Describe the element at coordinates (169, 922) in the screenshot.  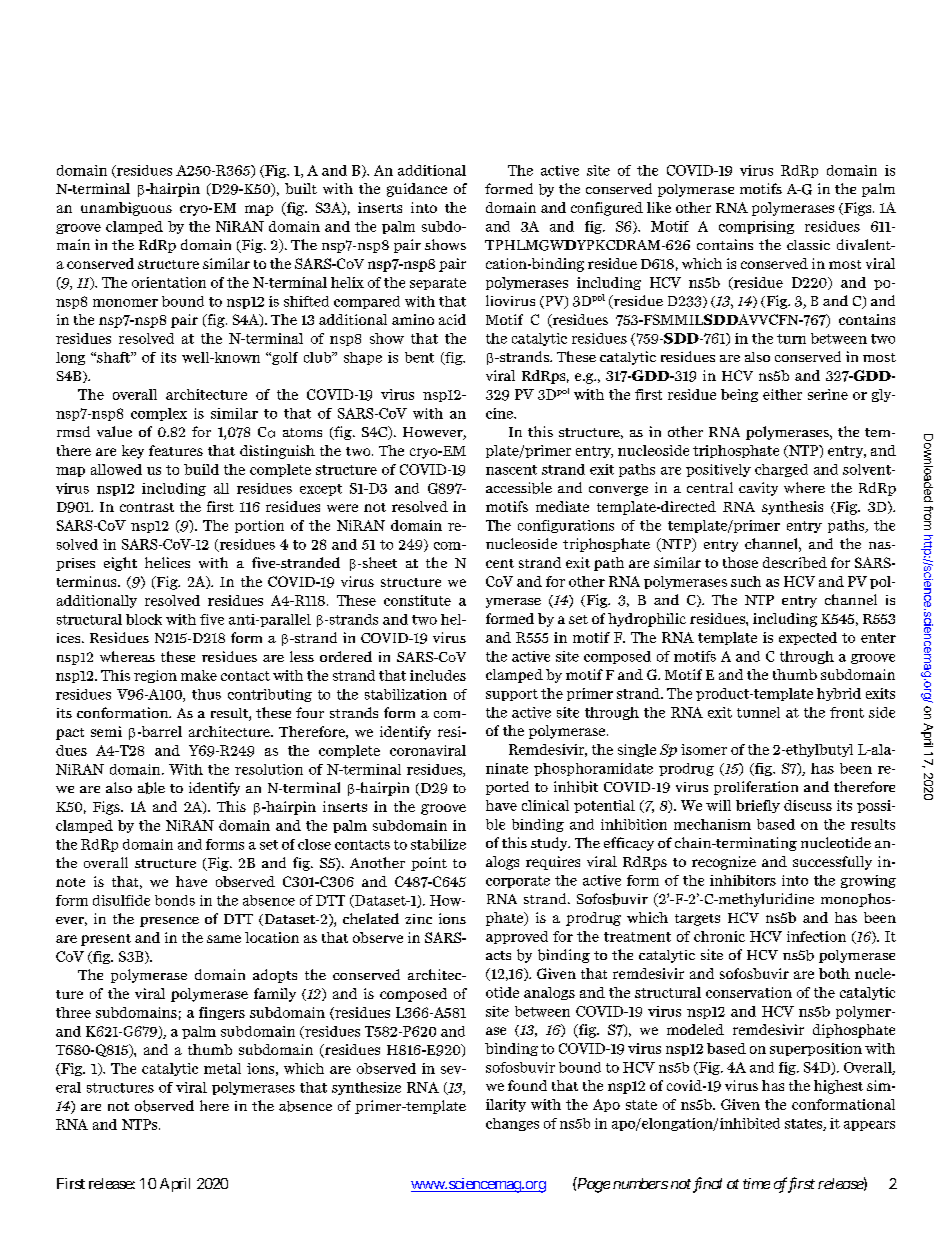
I see `presence` at that location.
